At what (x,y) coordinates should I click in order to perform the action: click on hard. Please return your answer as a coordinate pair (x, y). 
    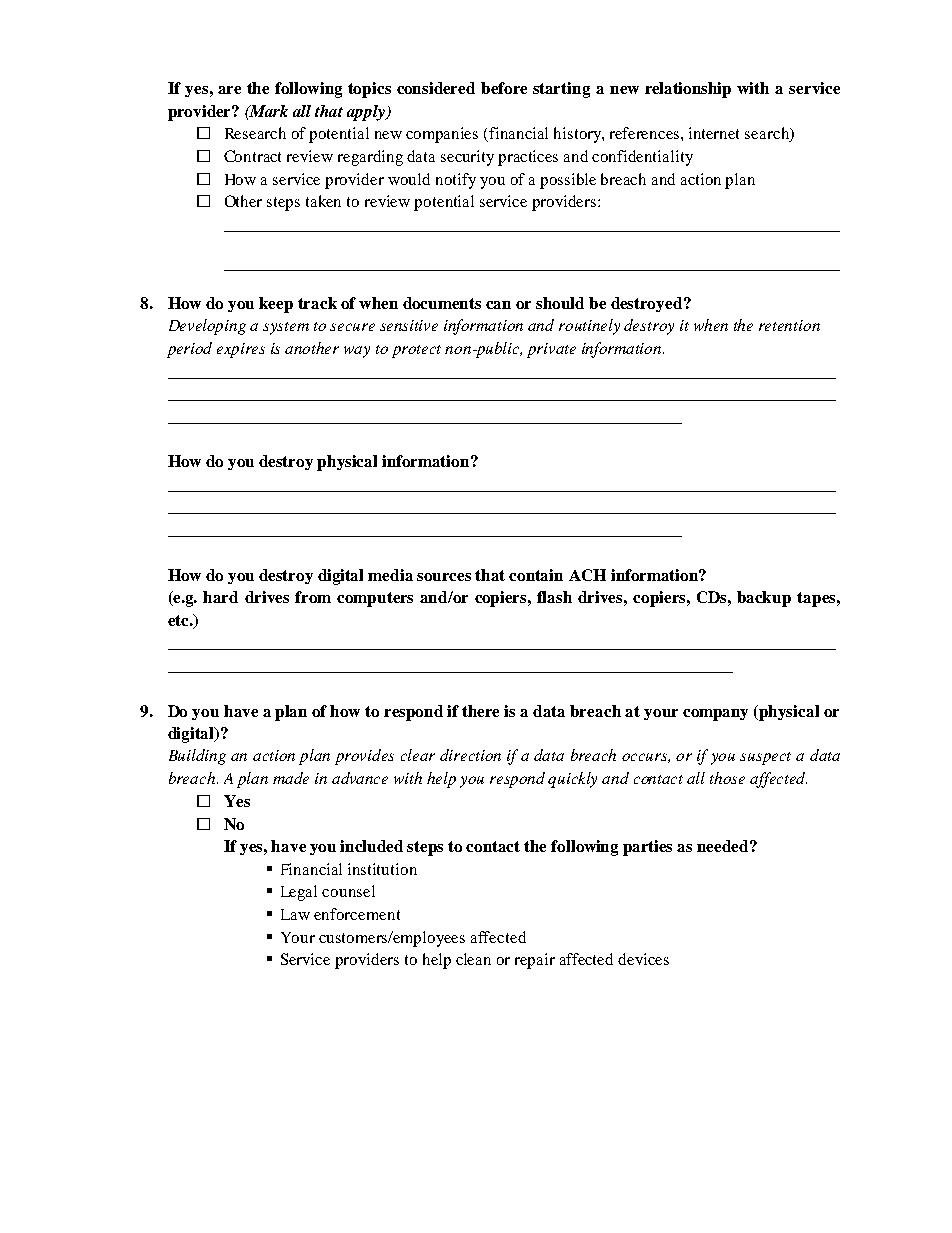
    Looking at the image, I should click on (220, 597).
